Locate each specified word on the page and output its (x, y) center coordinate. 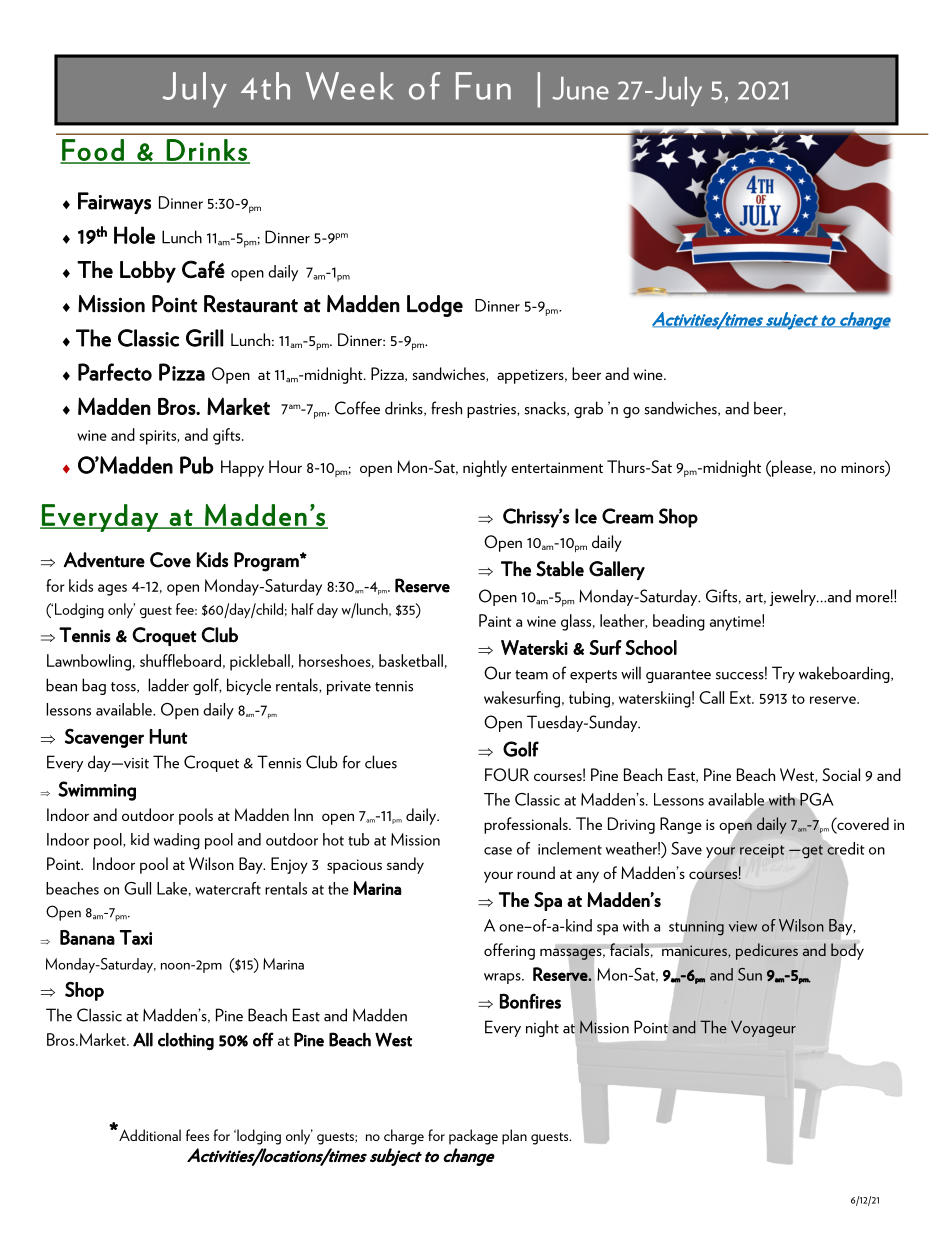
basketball (411, 660)
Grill (204, 338)
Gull (137, 888)
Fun (483, 86)
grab (588, 409)
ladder (168, 685)
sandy (405, 865)
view (743, 926)
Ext (741, 697)
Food (93, 151)
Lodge (435, 306)
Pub (197, 465)
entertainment (557, 467)
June (581, 88)
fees (197, 1135)
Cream (627, 516)
